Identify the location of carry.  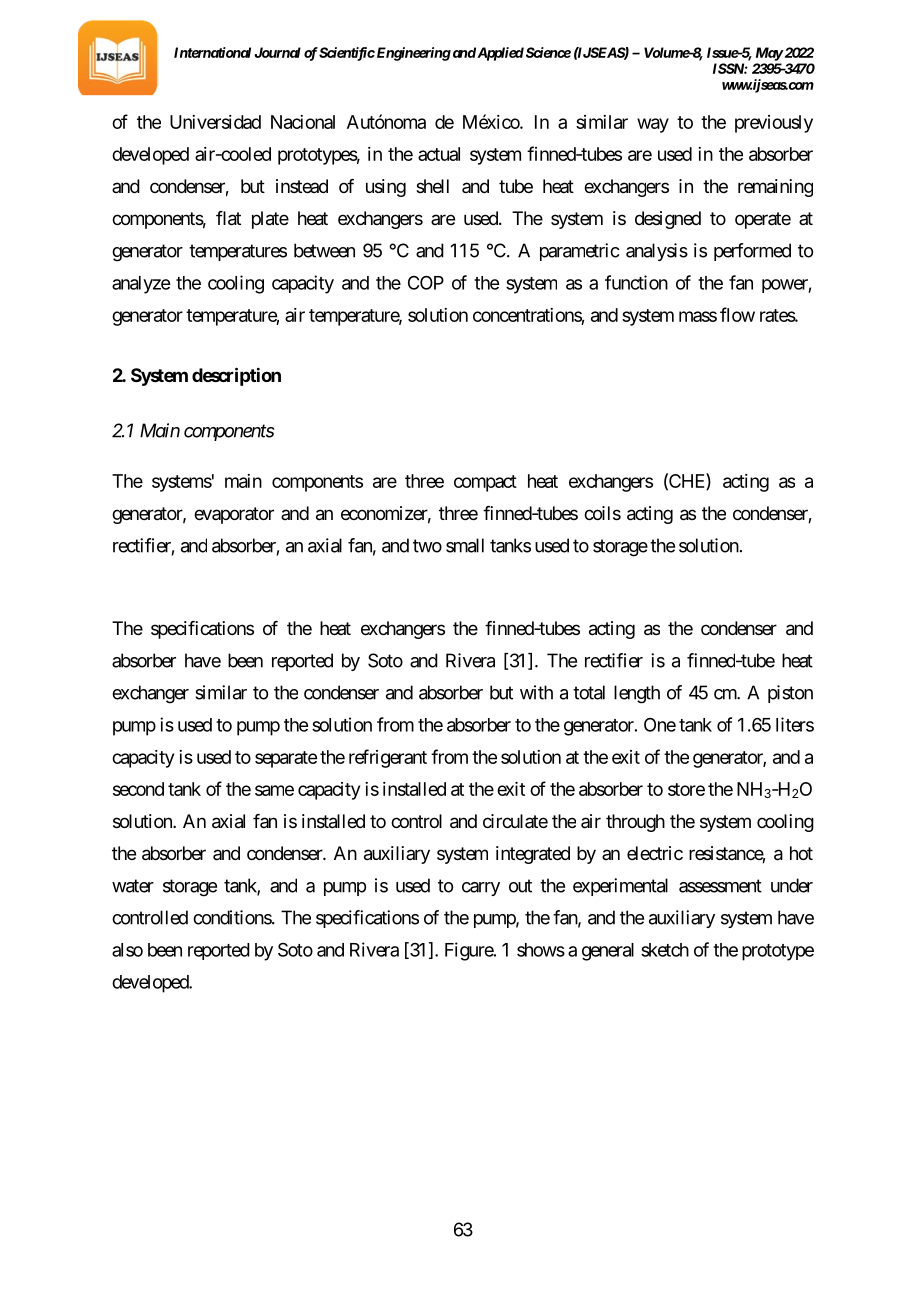
(481, 889).
